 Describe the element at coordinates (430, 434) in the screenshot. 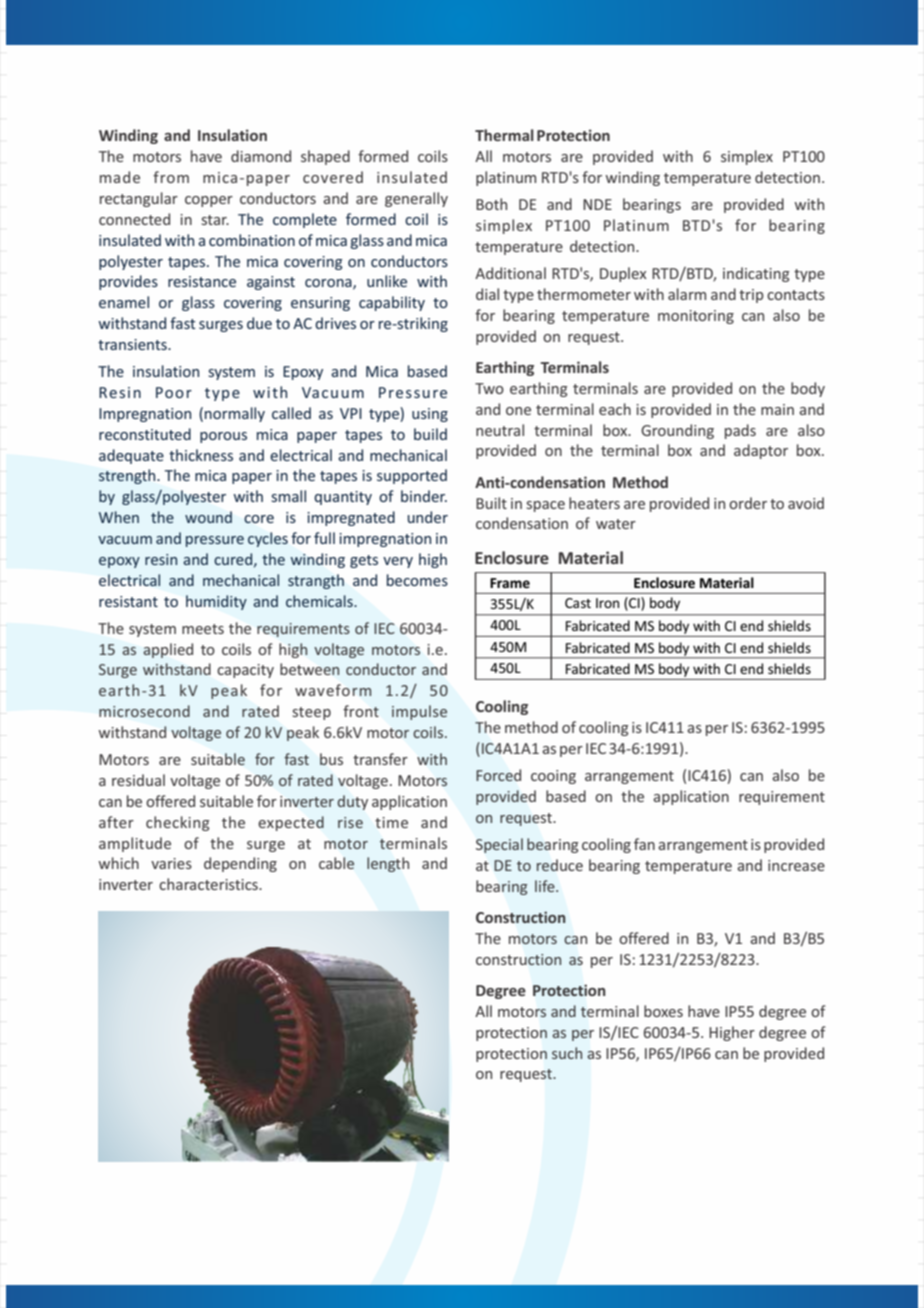

I see `build` at that location.
